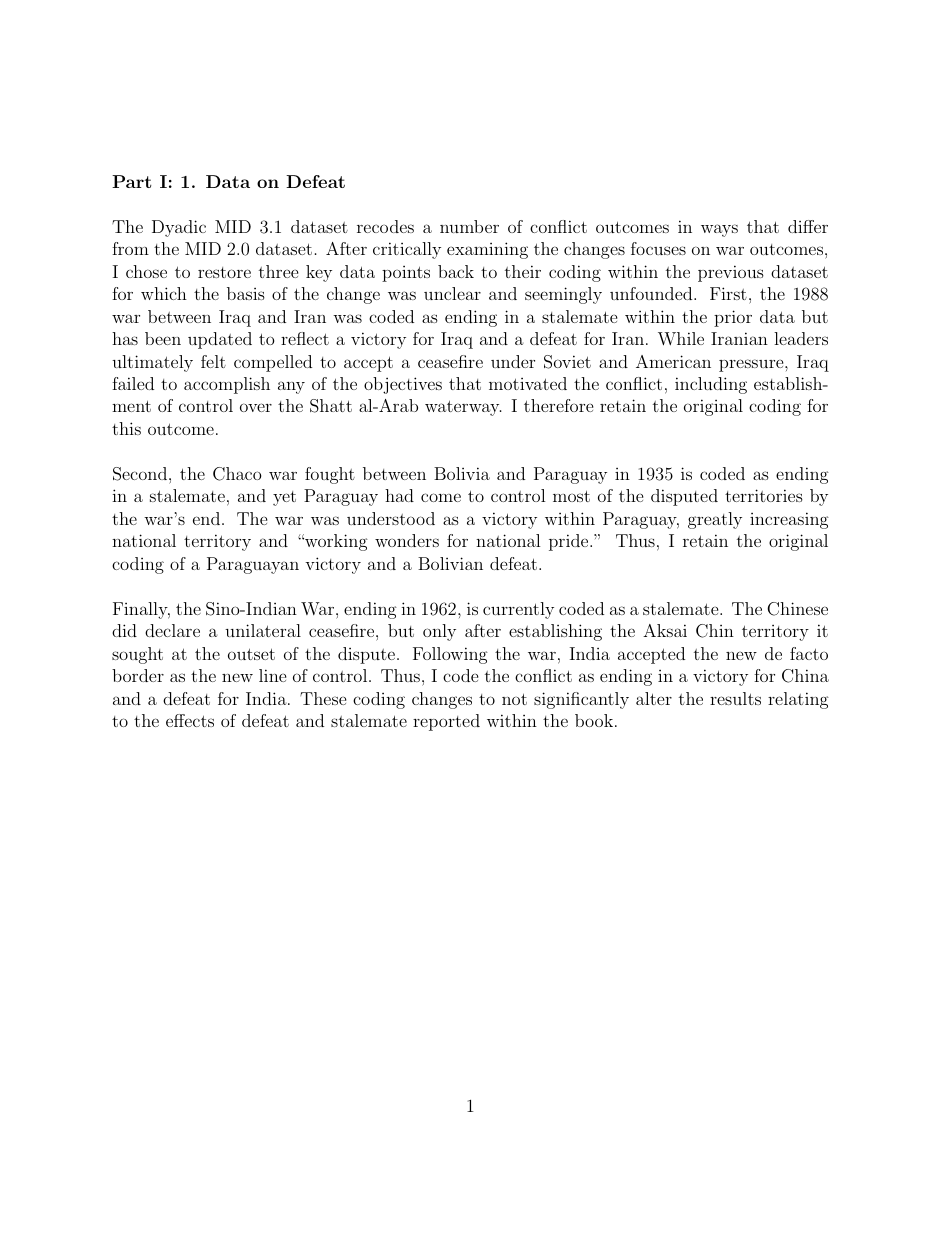 This image has height=1233, width=952. What do you see at coordinates (752, 365) in the image?
I see `pressure` at bounding box center [752, 365].
